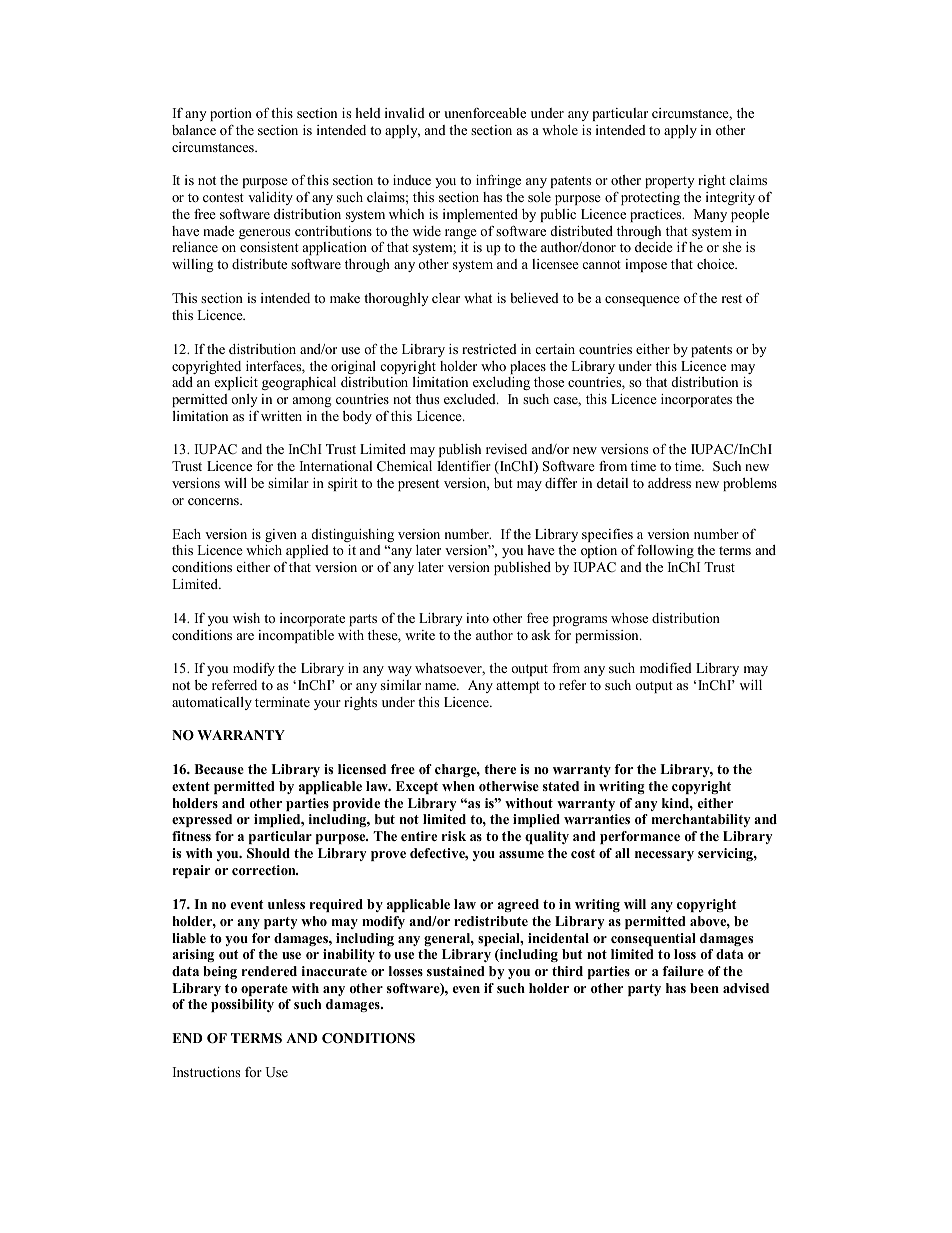 Image resolution: width=952 pixels, height=1233 pixels. What do you see at coordinates (268, 853) in the screenshot?
I see `Should` at bounding box center [268, 853].
